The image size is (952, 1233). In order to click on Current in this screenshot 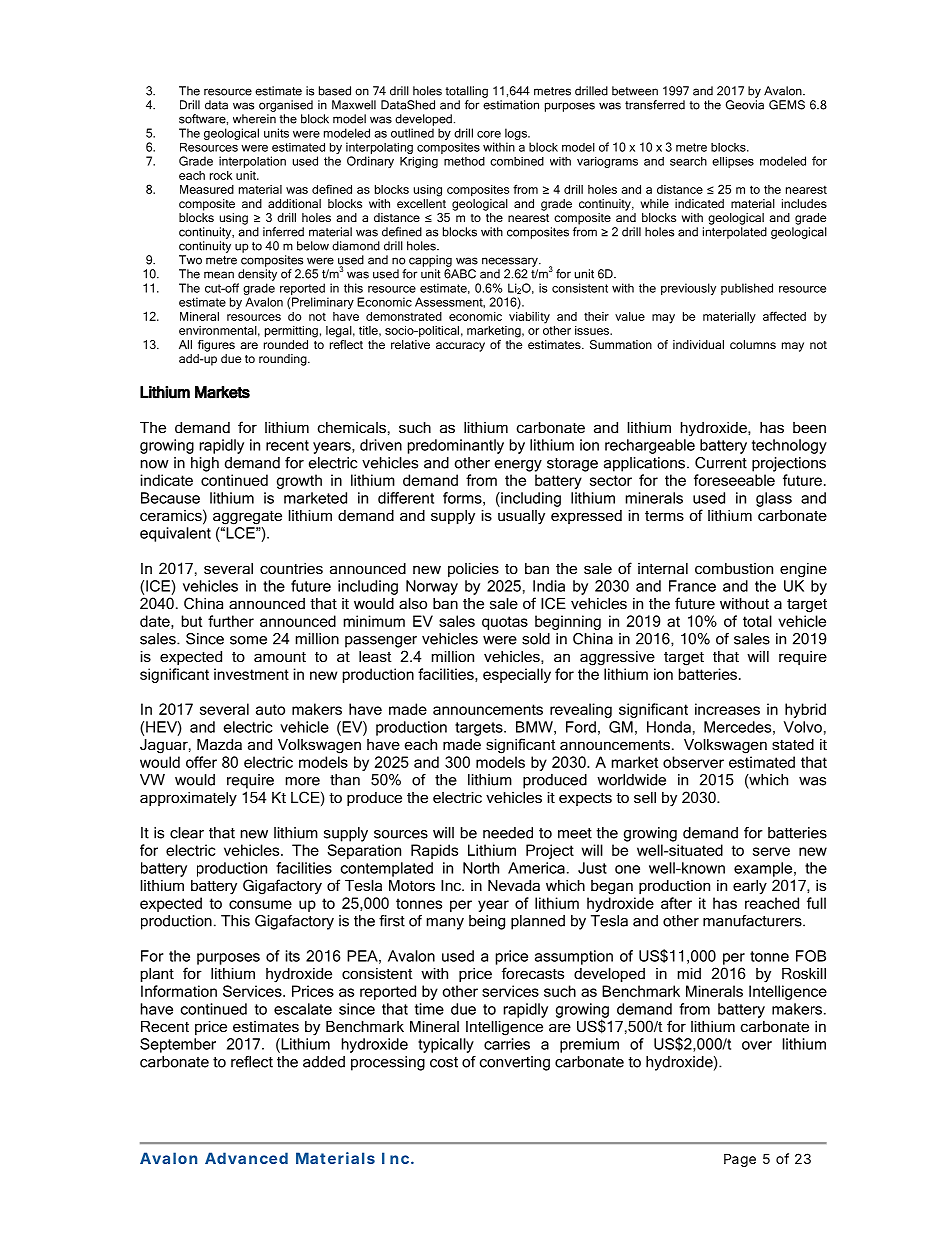, I will do `click(721, 463)`.
